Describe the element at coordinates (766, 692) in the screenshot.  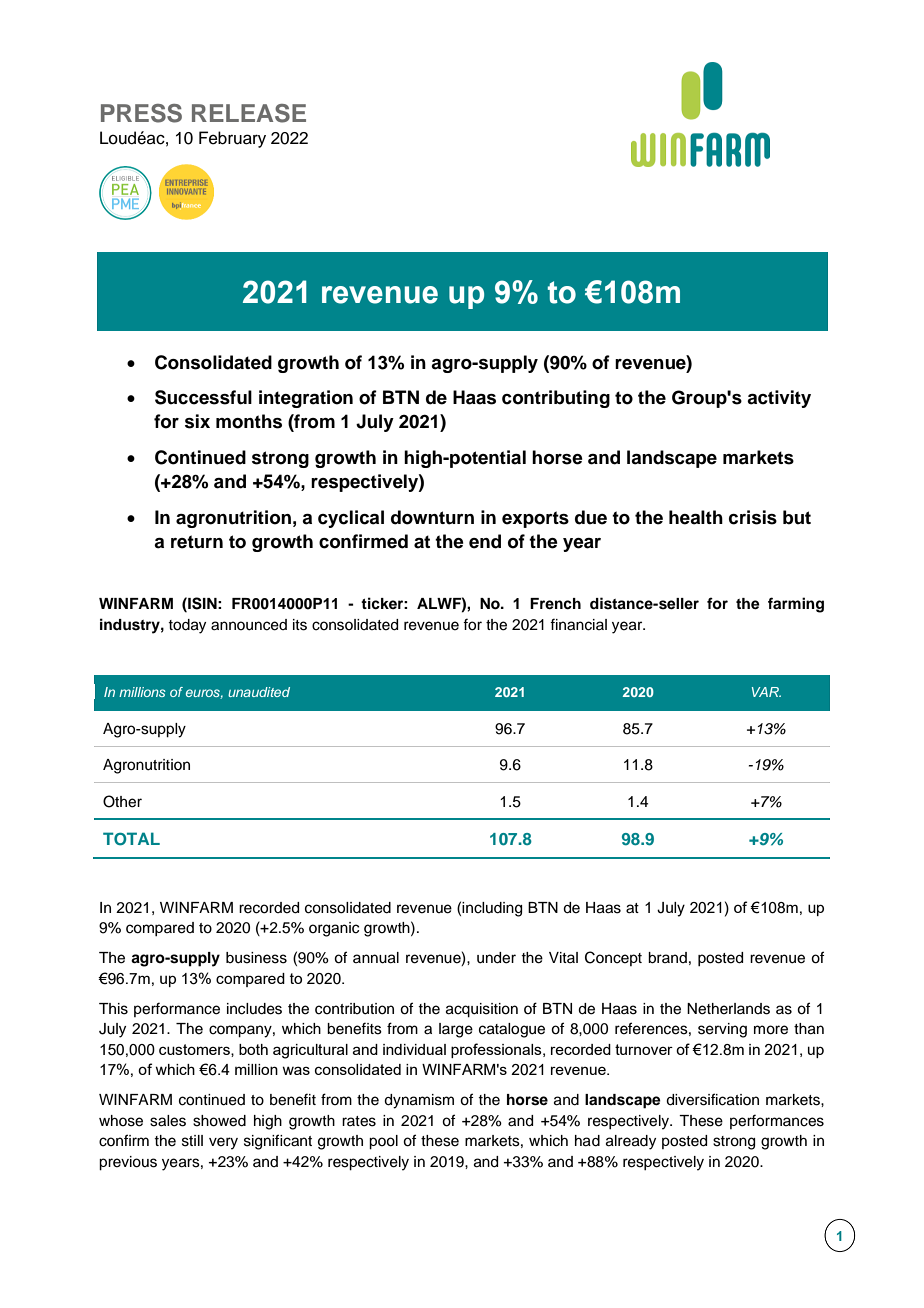
I see `VAR` at that location.
